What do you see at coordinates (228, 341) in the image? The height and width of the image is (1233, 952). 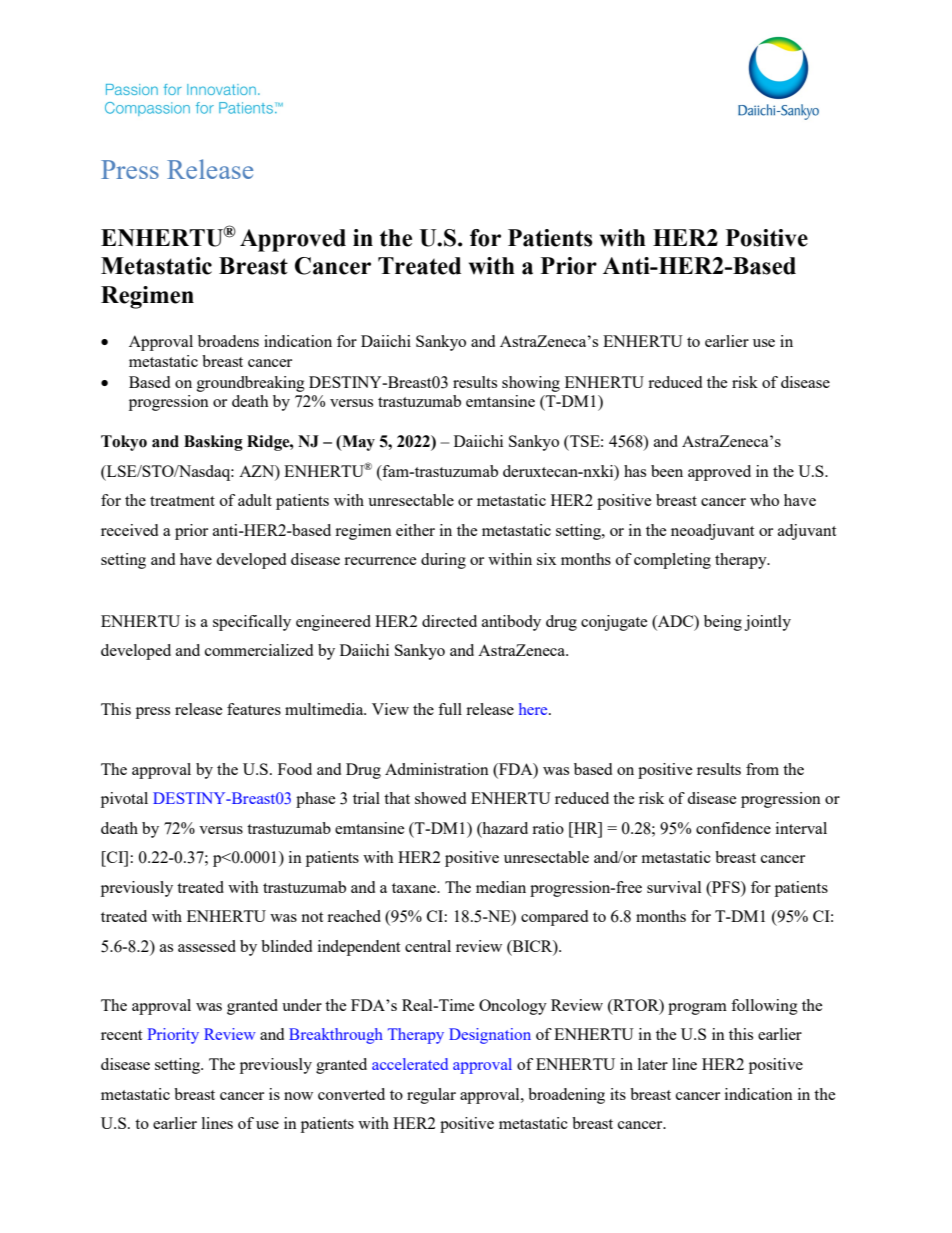 I see `broadens` at bounding box center [228, 341].
